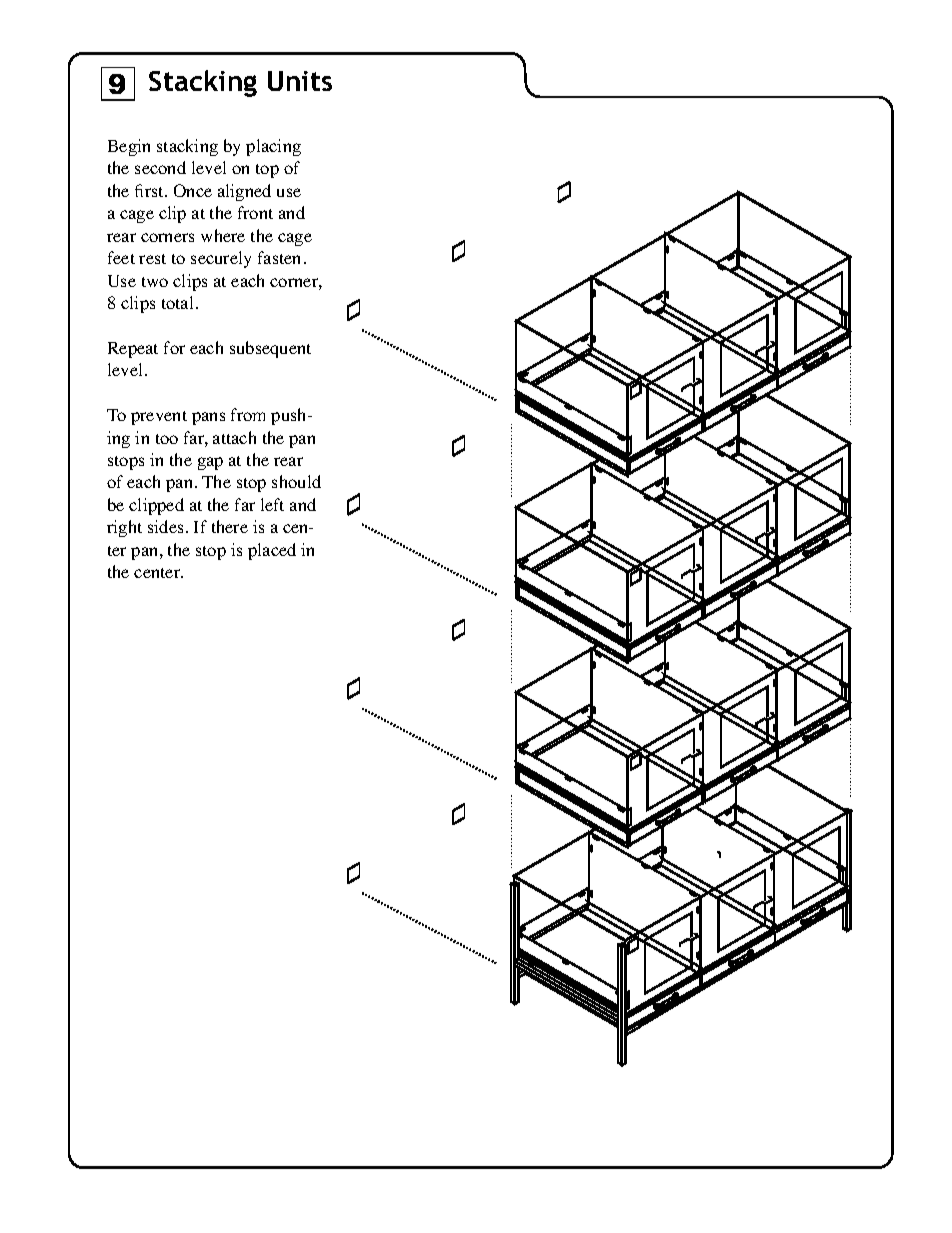 The height and width of the screenshot is (1233, 952). I want to click on center, so click(158, 573).
